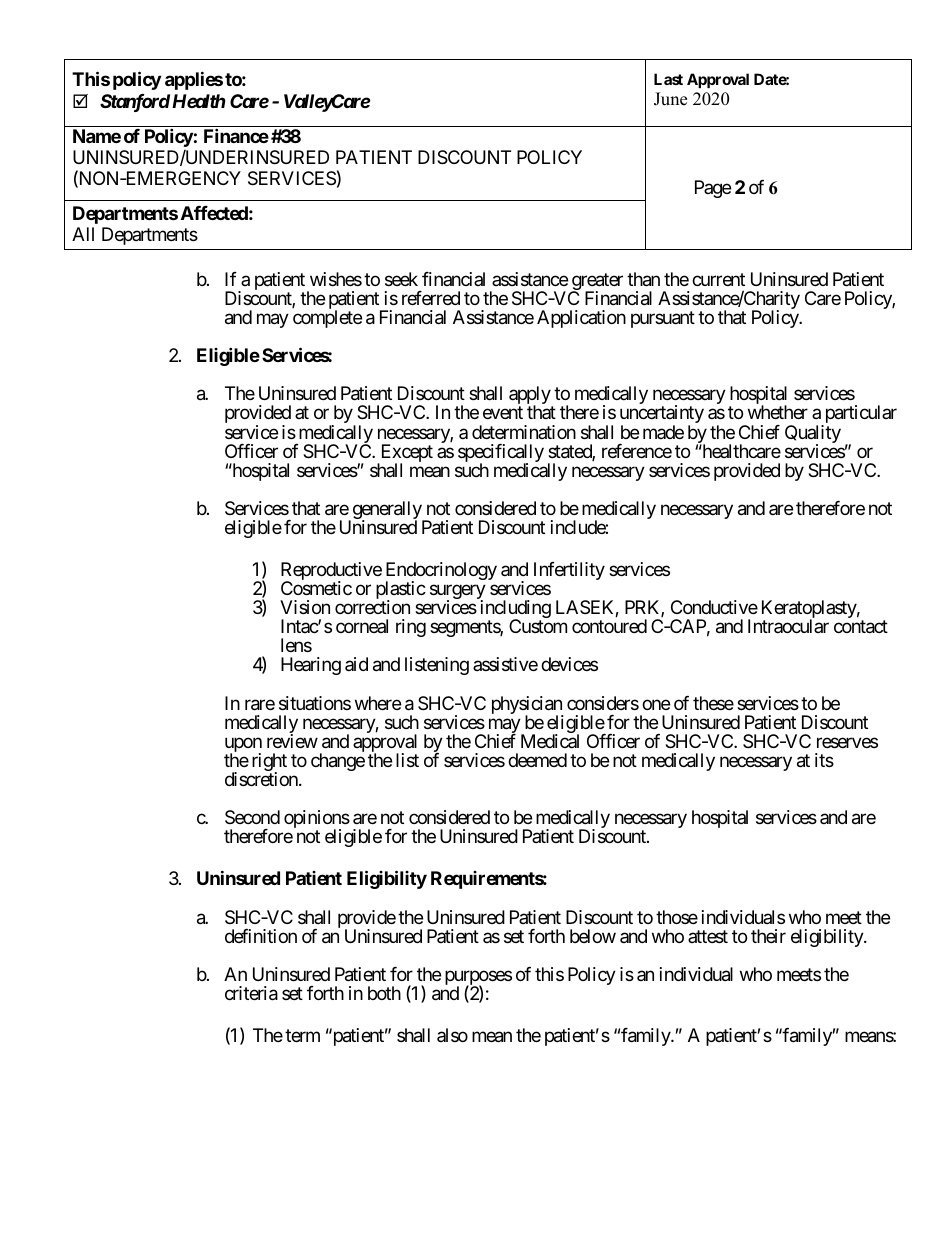 The height and width of the screenshot is (1233, 952). I want to click on Page, so click(713, 189).
